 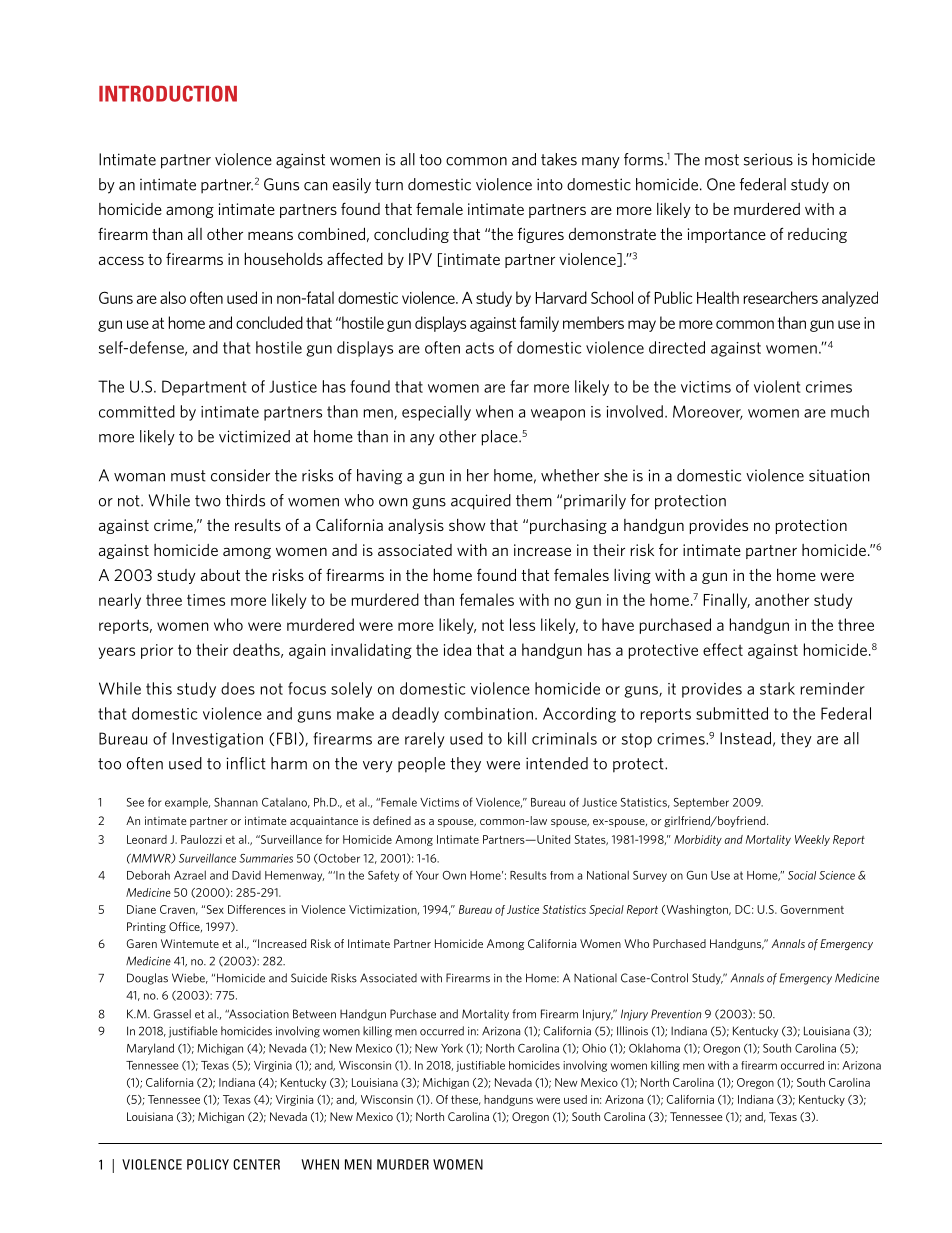 What do you see at coordinates (654, 1048) in the screenshot?
I see `Oklahoma` at bounding box center [654, 1048].
